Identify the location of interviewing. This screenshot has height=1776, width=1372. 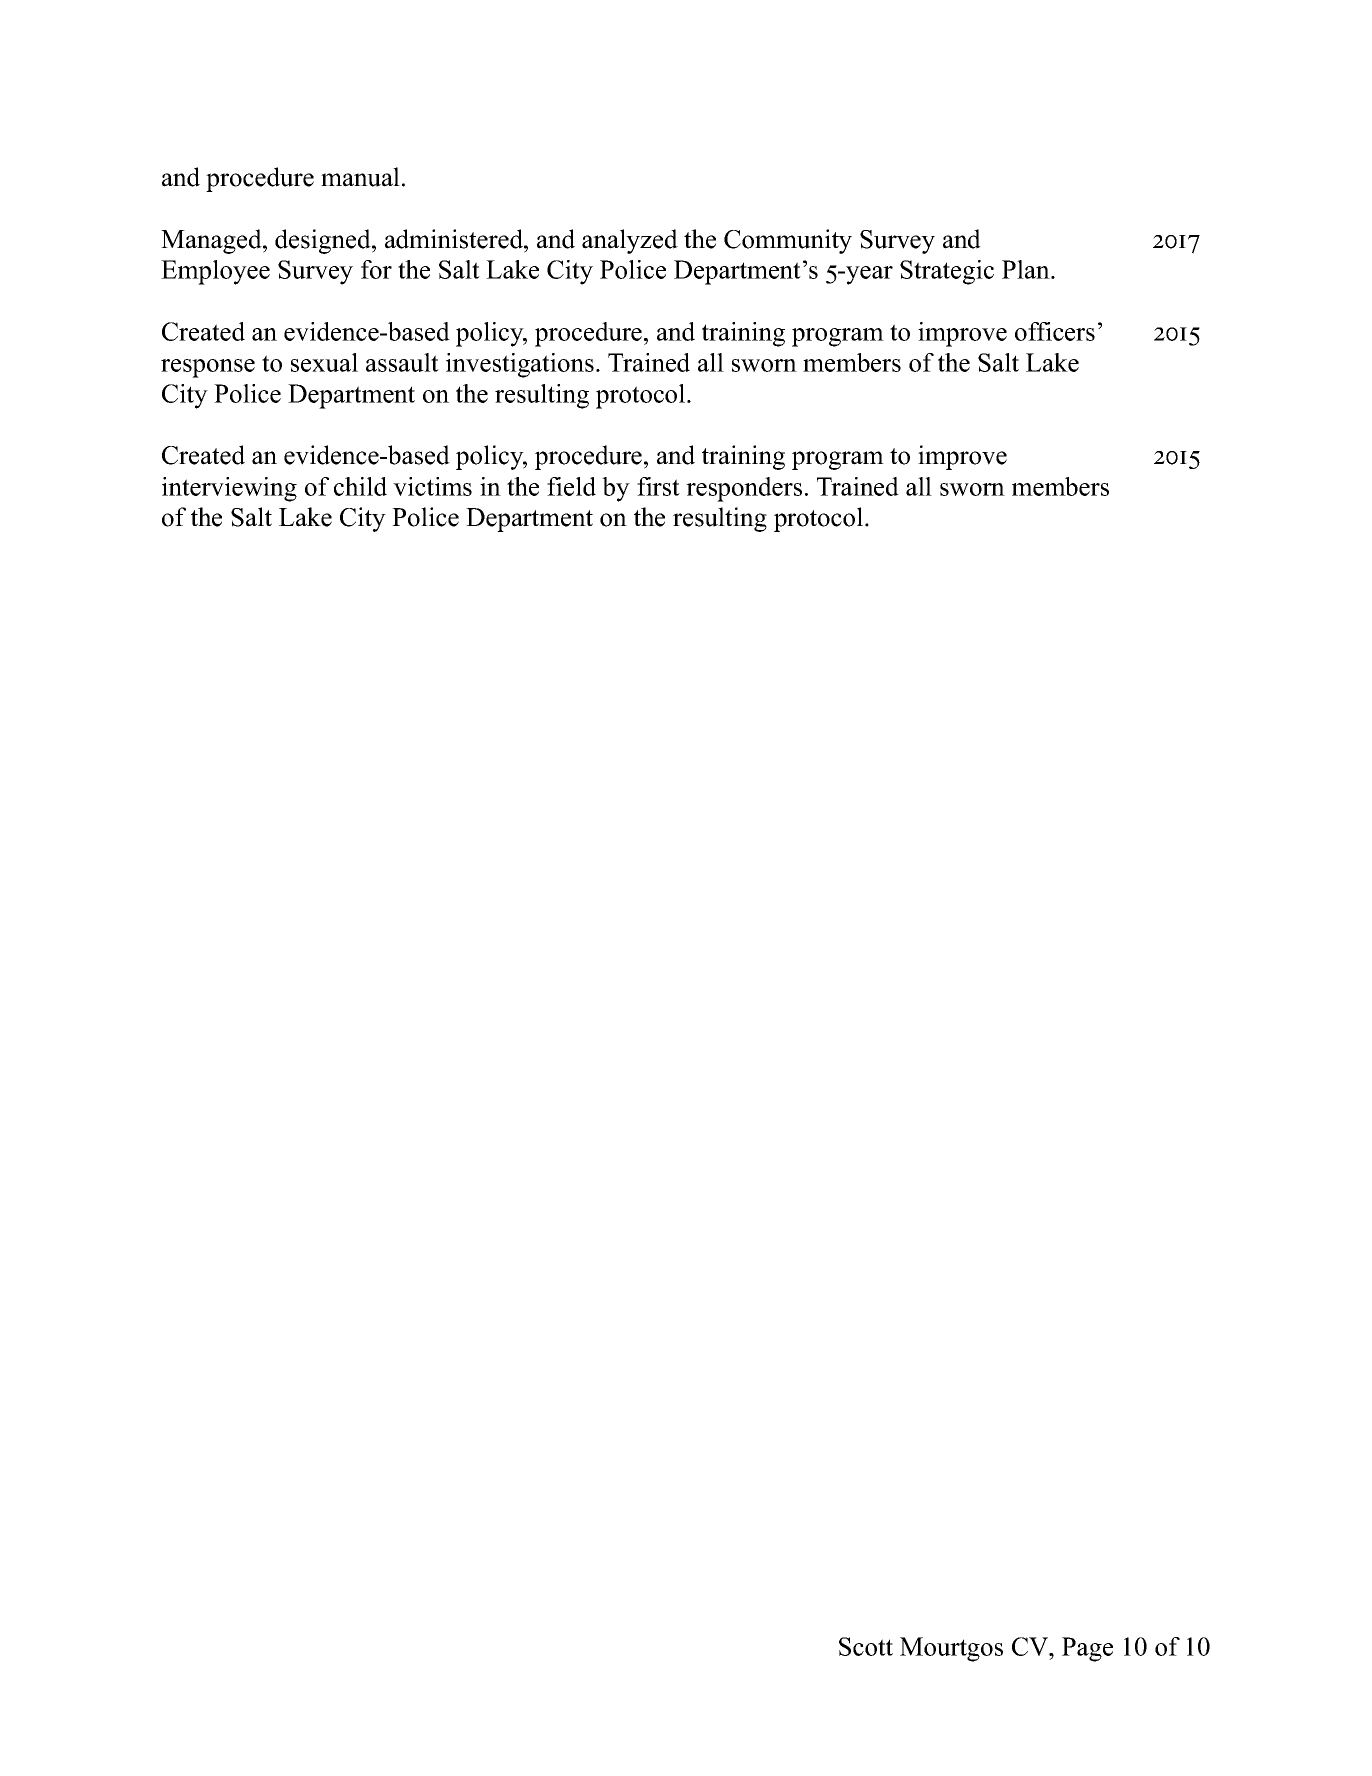
(229, 489).
